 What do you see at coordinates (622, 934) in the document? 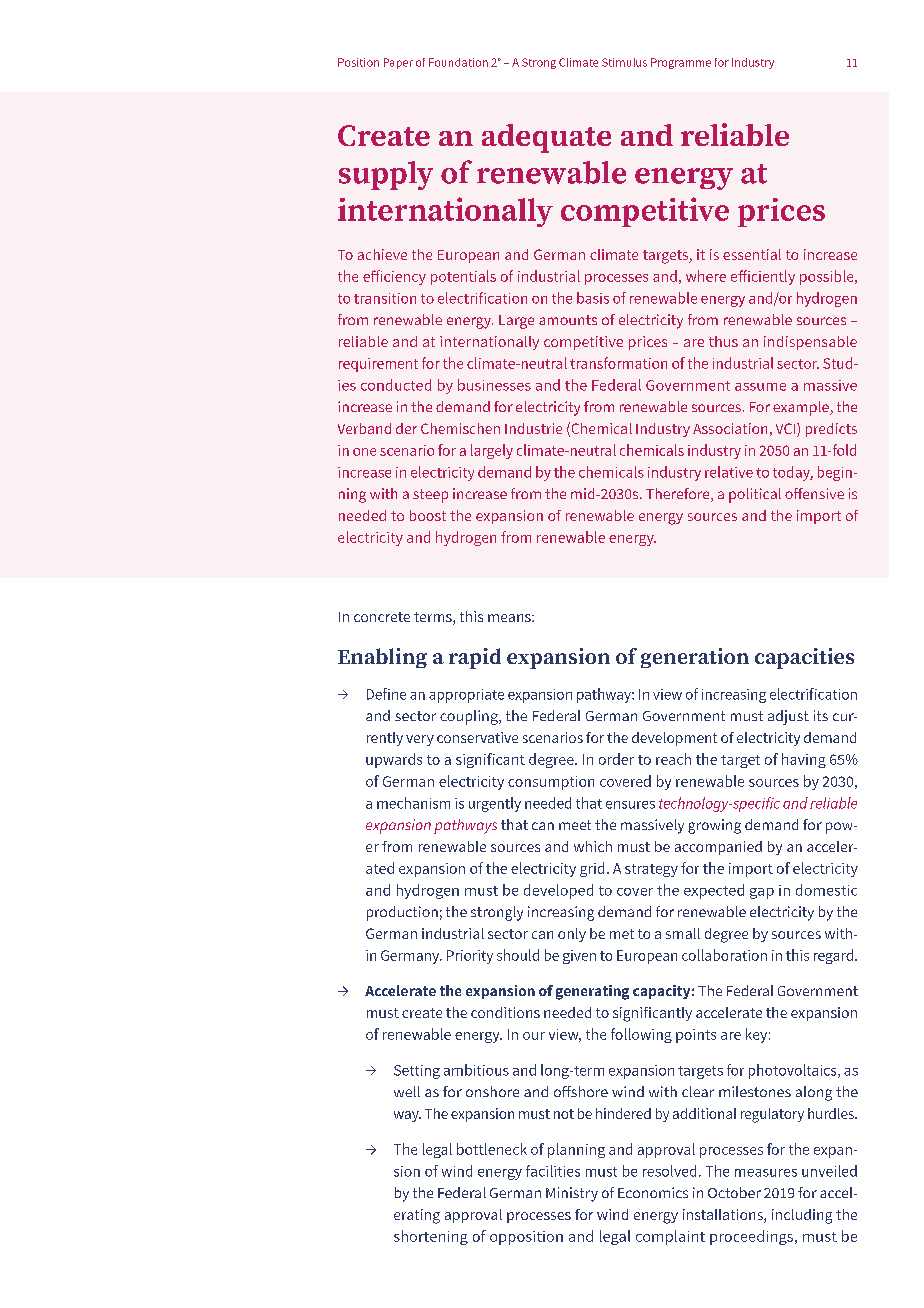
I see `met` at bounding box center [622, 934].
